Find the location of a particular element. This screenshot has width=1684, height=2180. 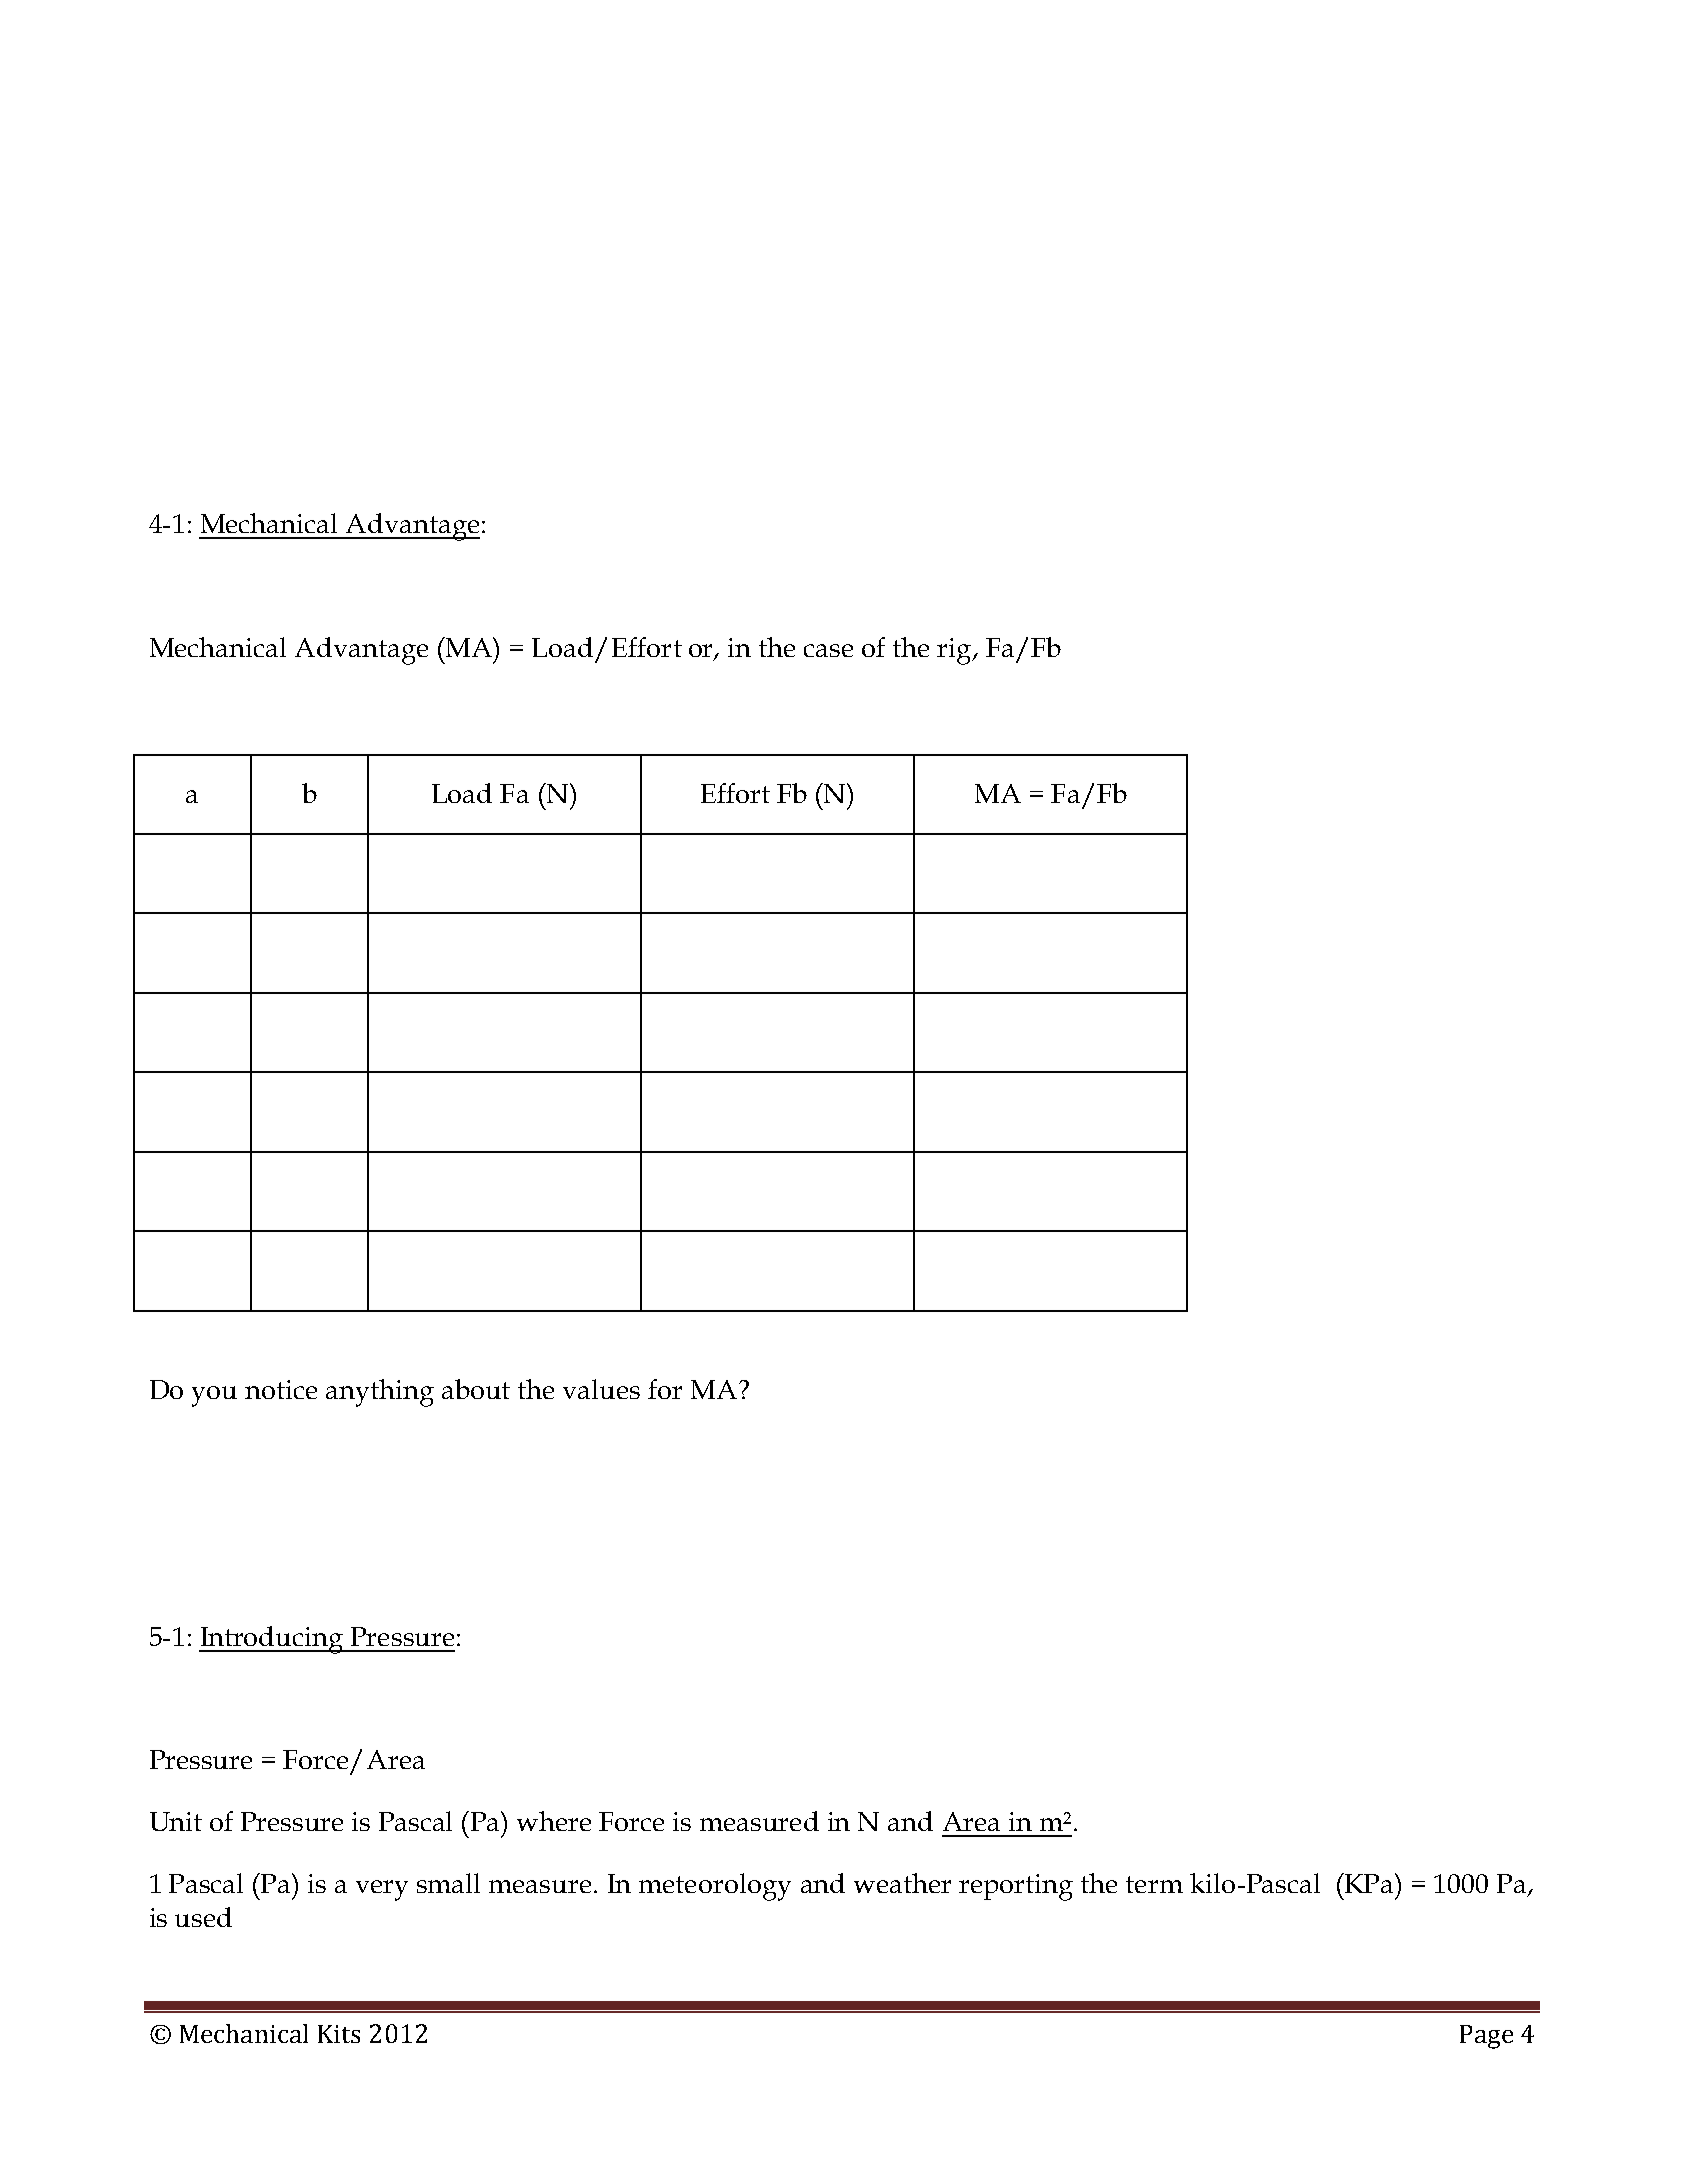

case is located at coordinates (828, 650).
